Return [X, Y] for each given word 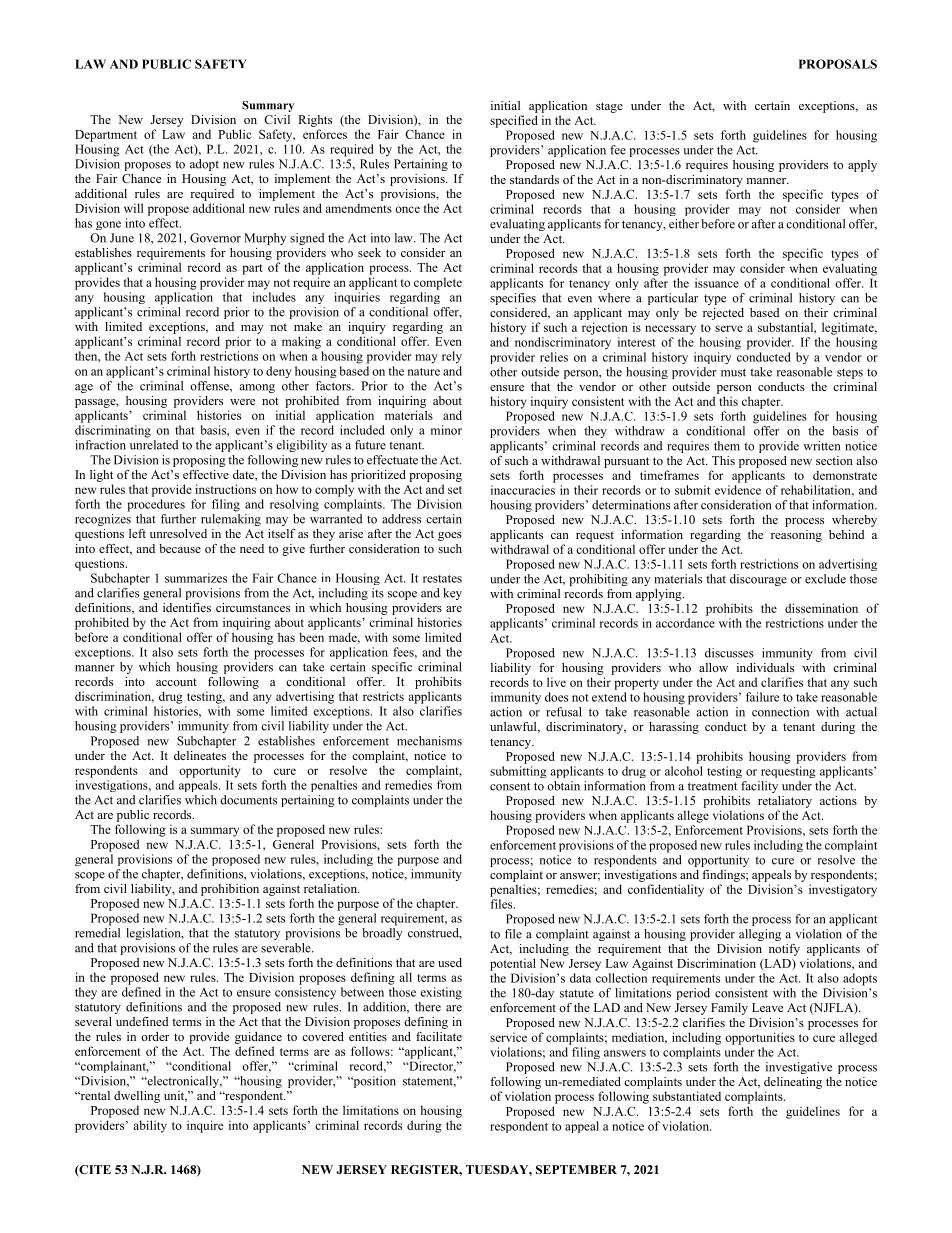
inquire [205, 1126]
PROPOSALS [838, 64]
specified [514, 121]
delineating [793, 1083]
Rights [315, 121]
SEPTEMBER [576, 1169]
